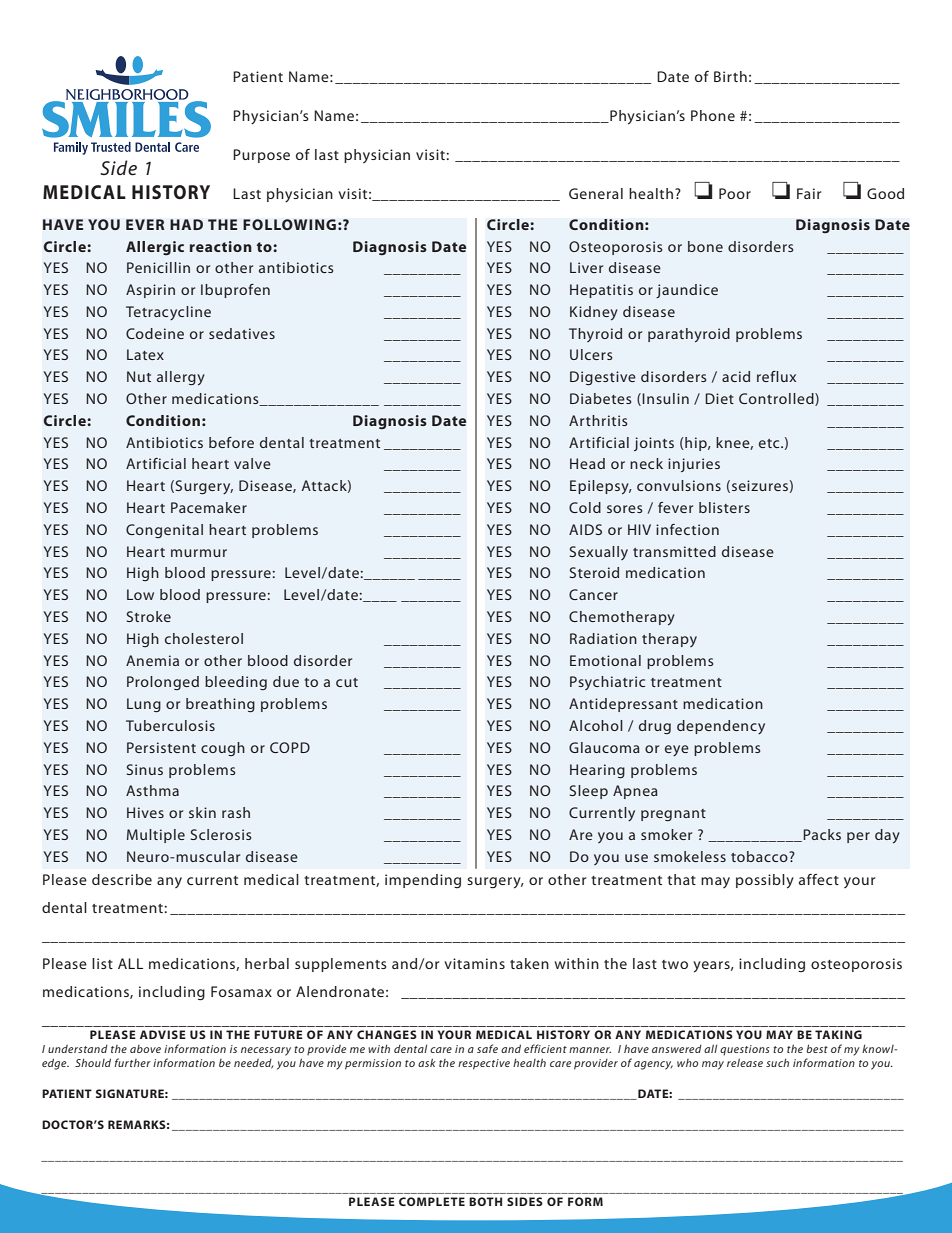 The height and width of the document is (1233, 952). What do you see at coordinates (163, 1034) in the document?
I see `advise` at bounding box center [163, 1034].
